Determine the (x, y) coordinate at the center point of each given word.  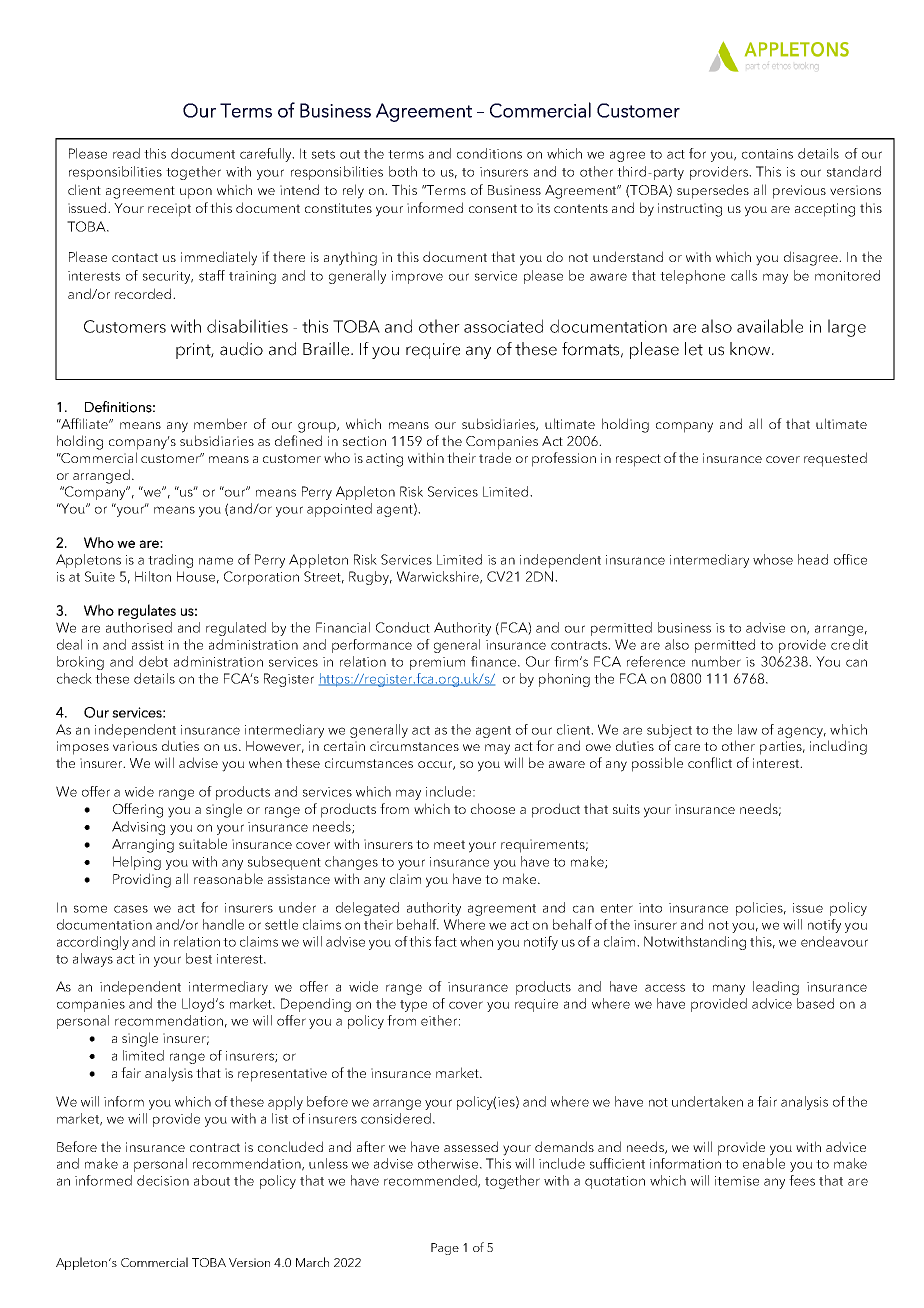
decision (163, 1180)
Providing (142, 880)
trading (170, 561)
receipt (169, 210)
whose (773, 559)
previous (799, 192)
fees (802, 1180)
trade (495, 457)
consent (493, 208)
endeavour (834, 941)
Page (445, 1249)
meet (449, 844)
